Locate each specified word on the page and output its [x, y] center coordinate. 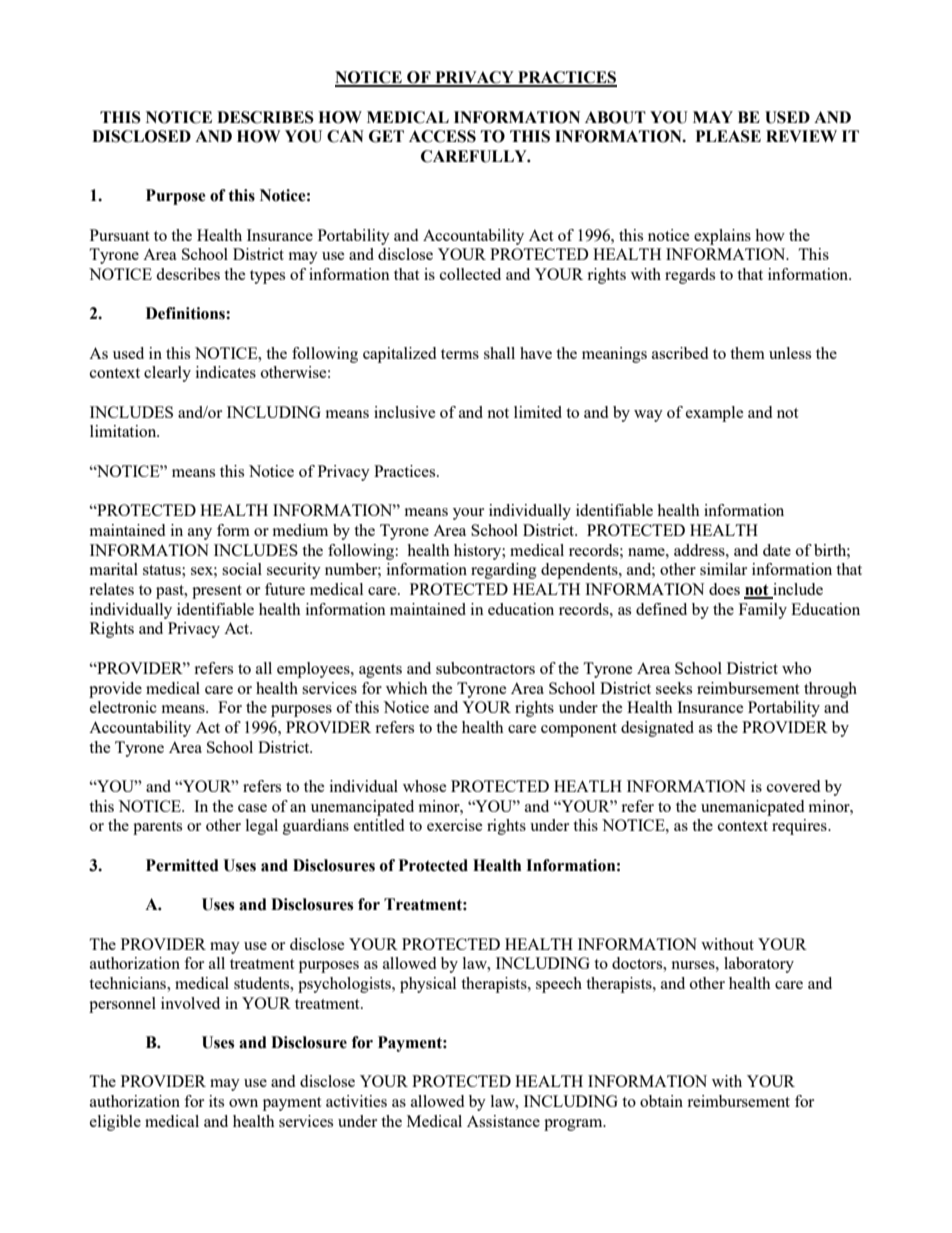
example [715, 414]
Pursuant [119, 235]
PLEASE [728, 136]
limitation [124, 431]
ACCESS [442, 136]
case [252, 808]
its [216, 1101]
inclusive [405, 412]
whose [425, 786]
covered [793, 786]
